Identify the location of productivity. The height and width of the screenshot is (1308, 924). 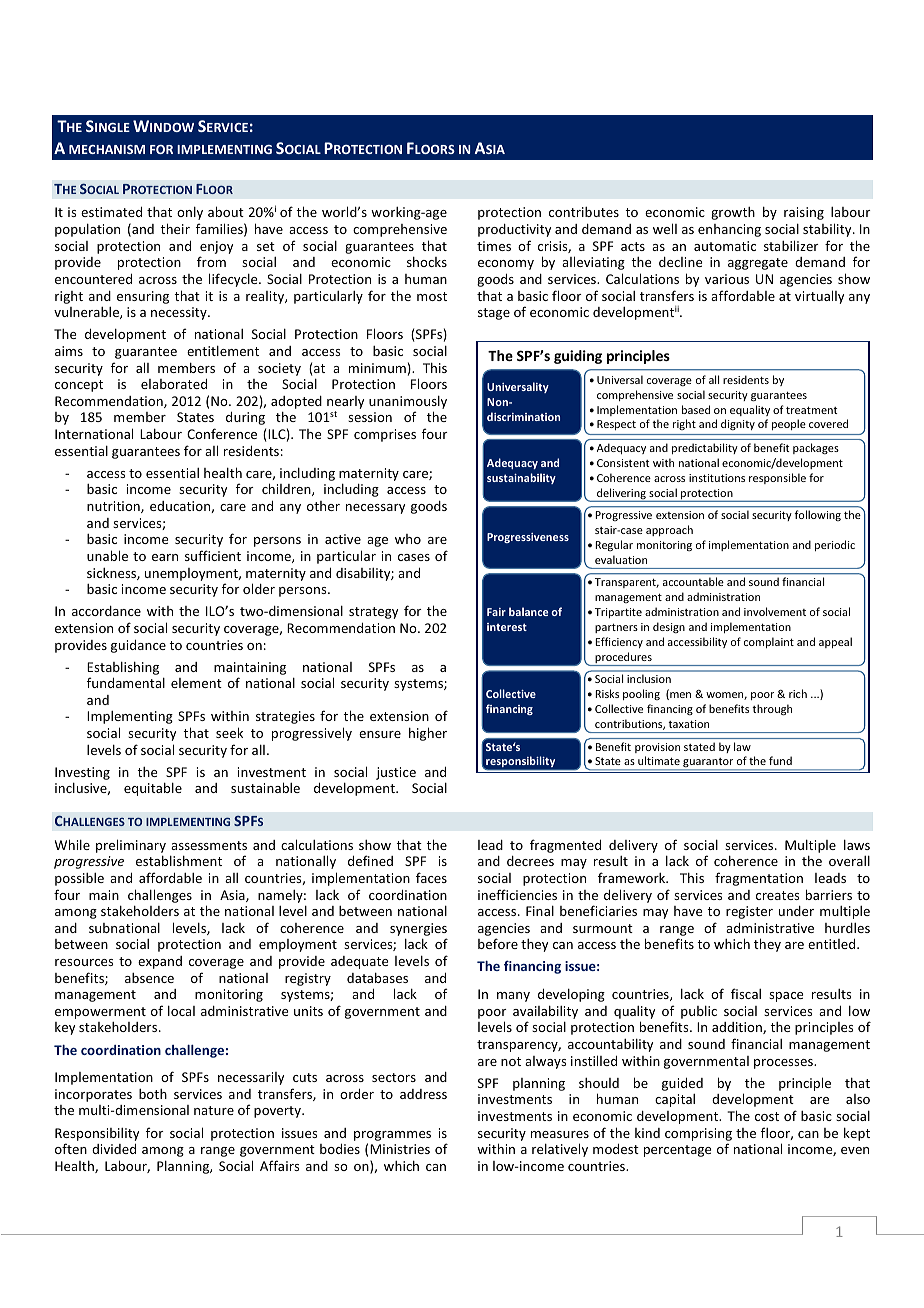
(514, 230).
